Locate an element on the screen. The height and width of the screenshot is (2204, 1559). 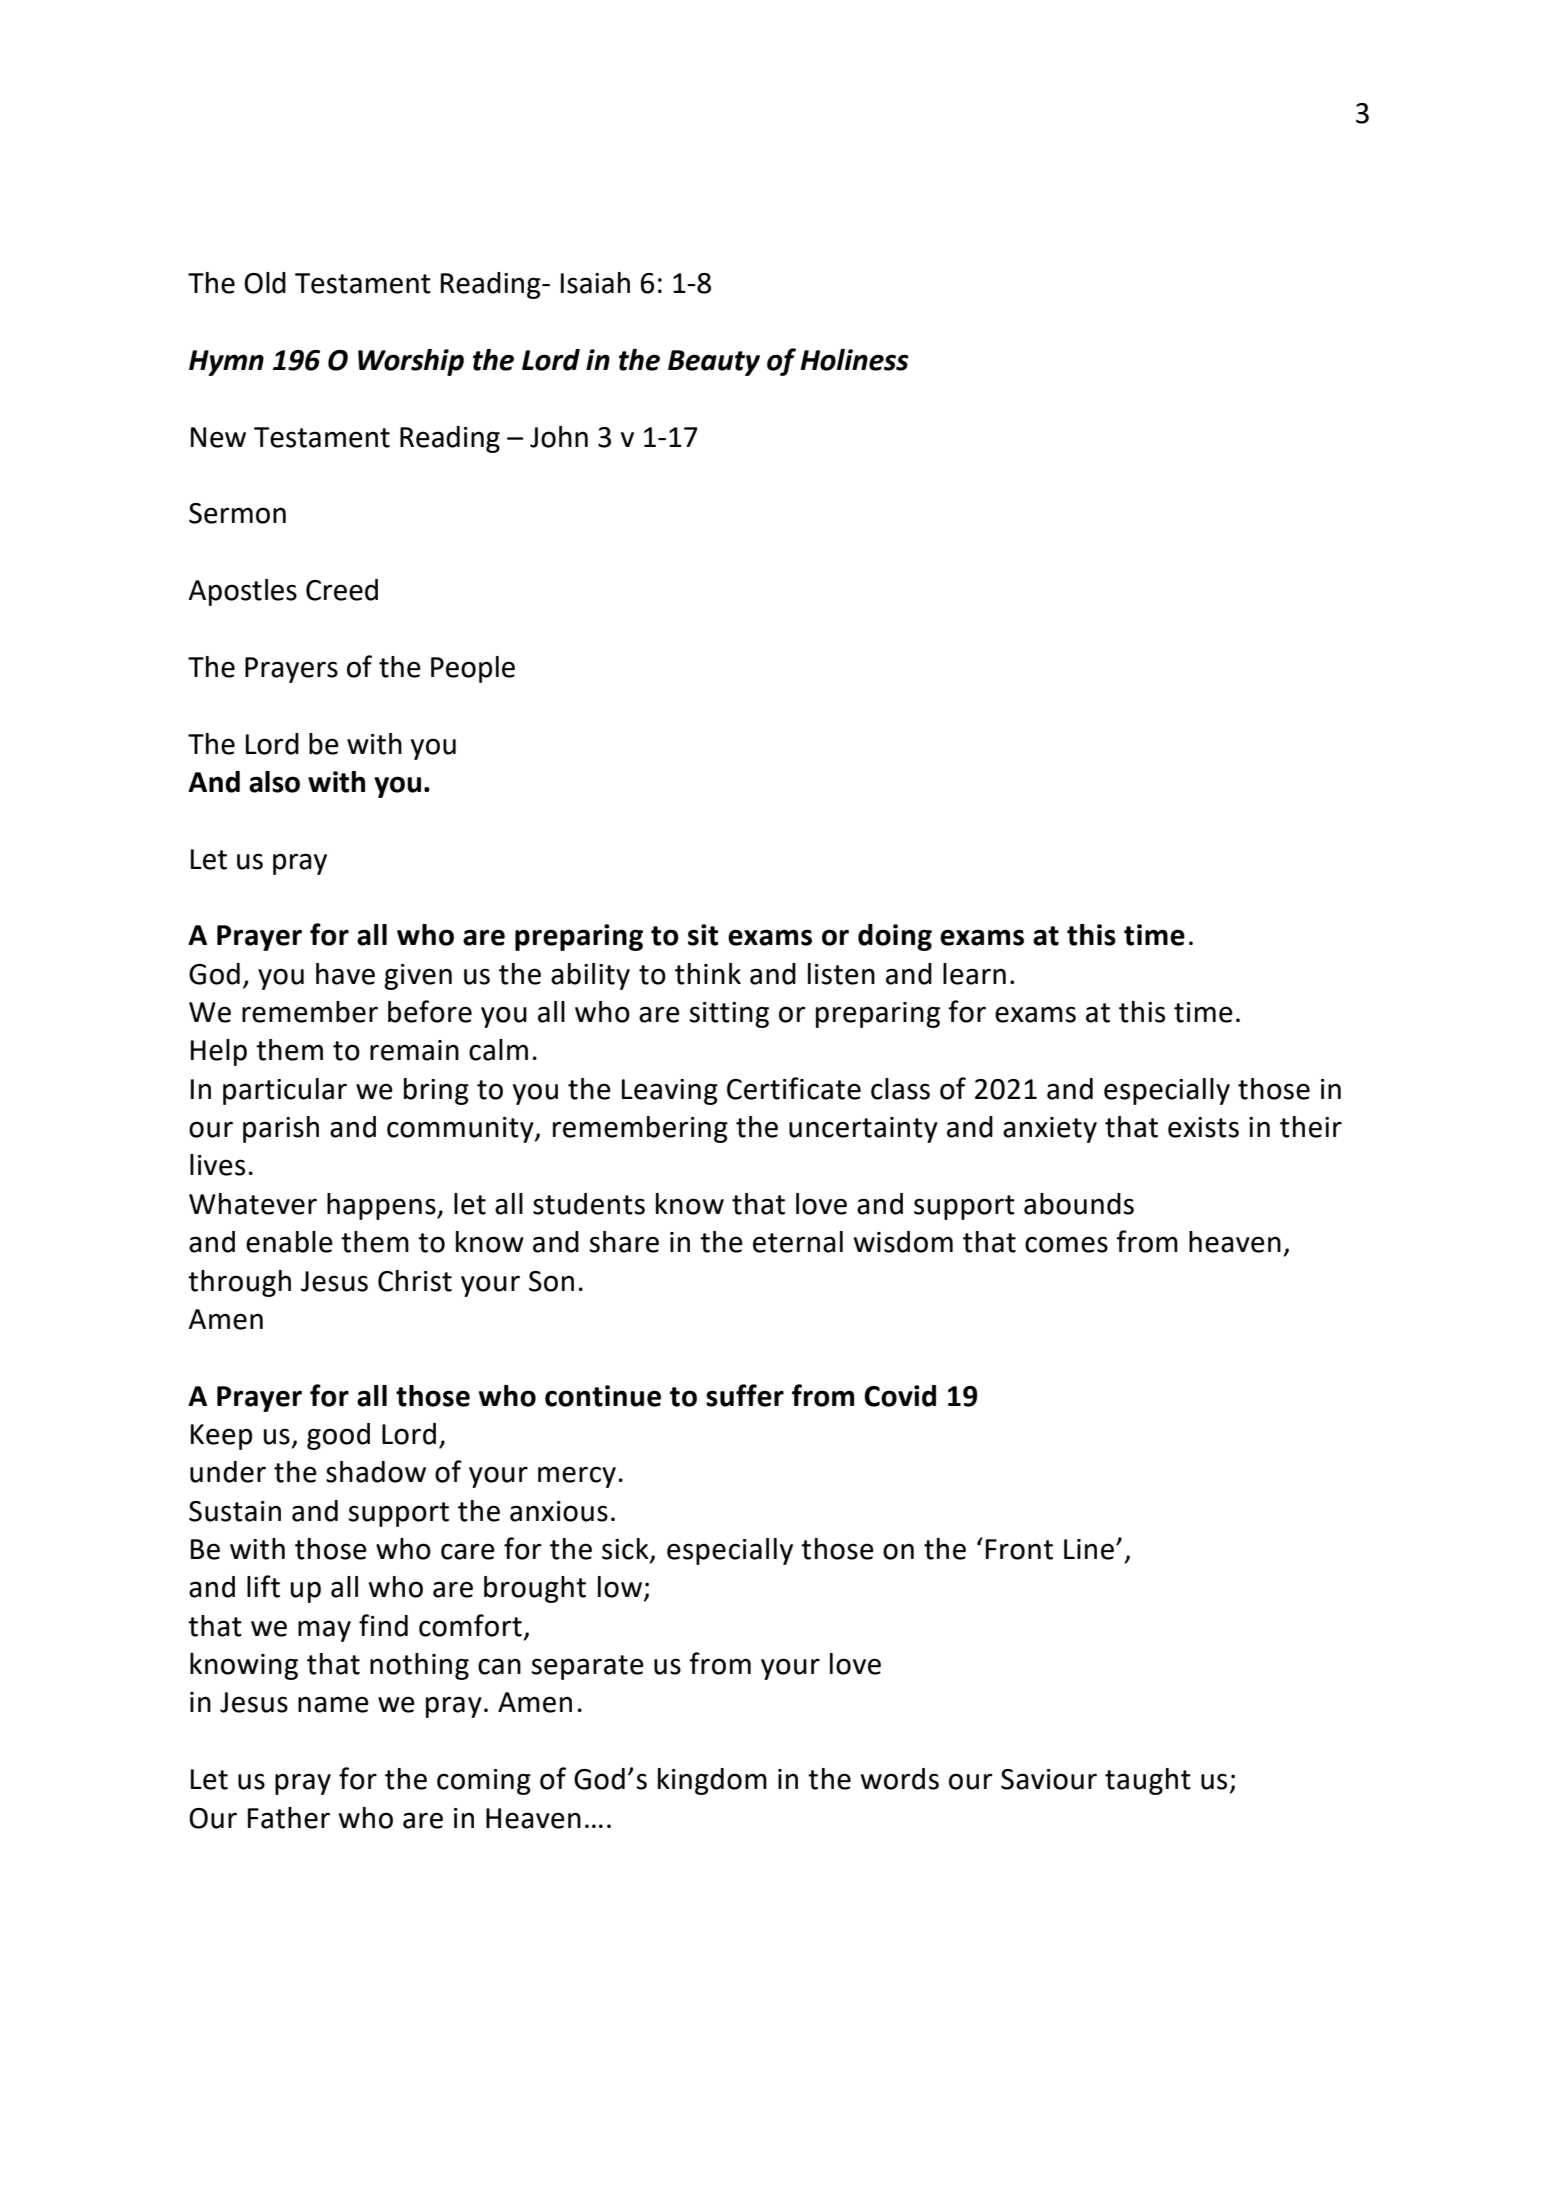
sitting is located at coordinates (729, 1015).
